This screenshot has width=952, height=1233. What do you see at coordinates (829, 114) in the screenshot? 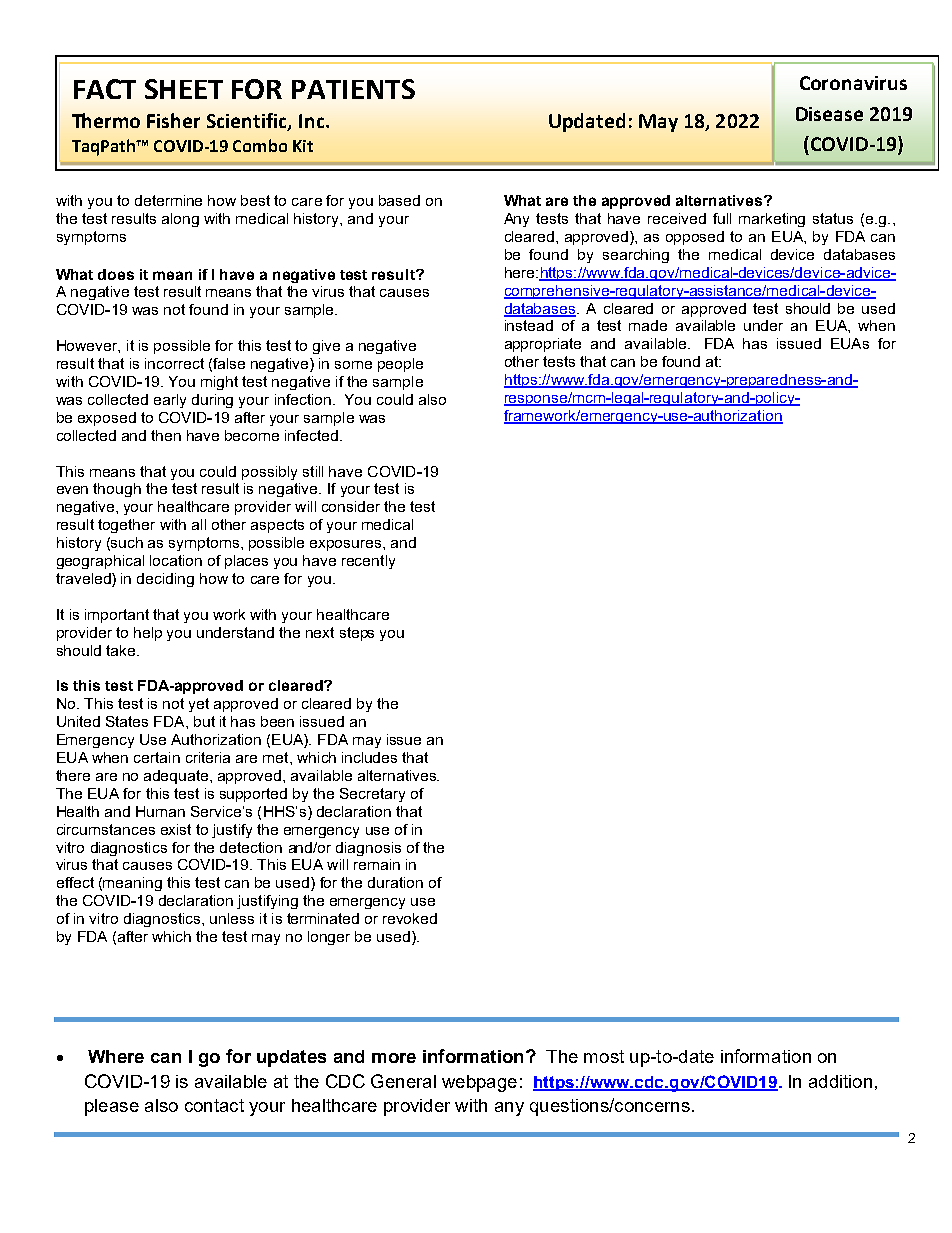
I see `Disease` at bounding box center [829, 114].
